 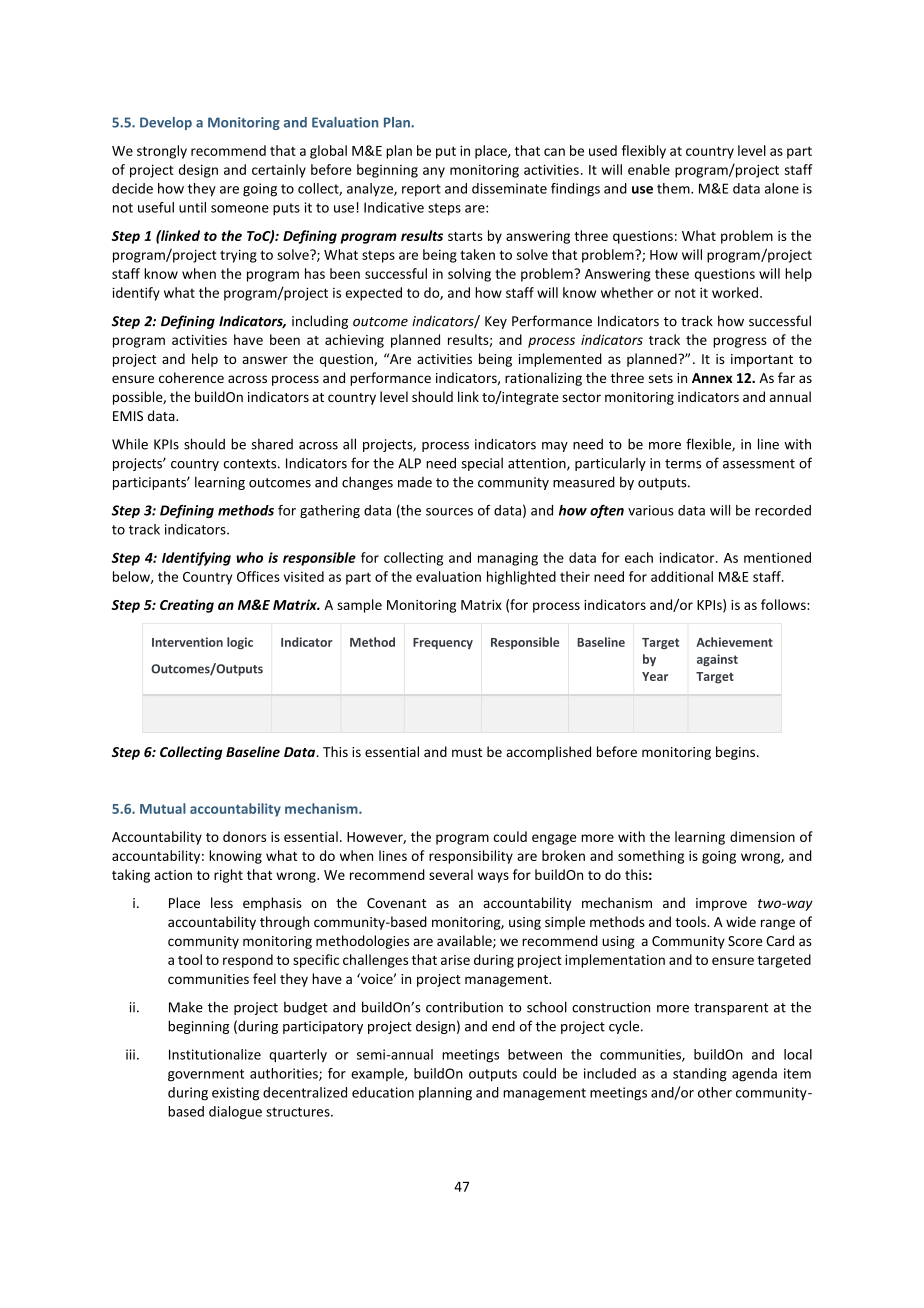 I want to click on several, so click(x=451, y=874).
